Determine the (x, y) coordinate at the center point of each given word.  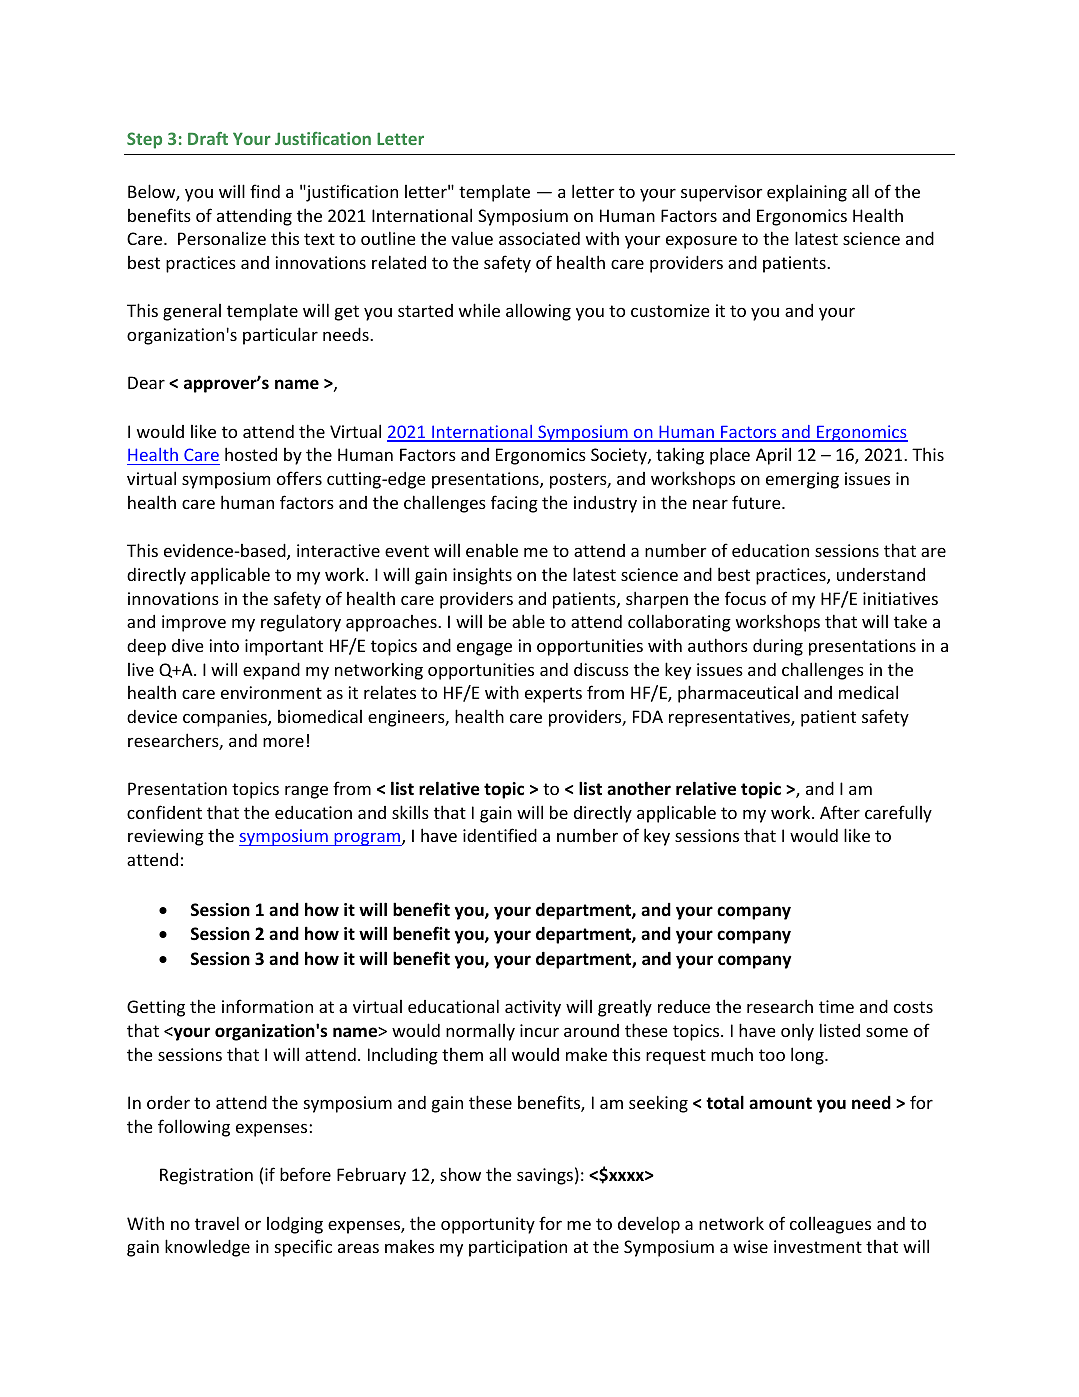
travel (217, 1223)
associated (539, 238)
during (778, 647)
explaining (807, 193)
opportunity (488, 1225)
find (265, 191)
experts (553, 695)
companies (226, 718)
